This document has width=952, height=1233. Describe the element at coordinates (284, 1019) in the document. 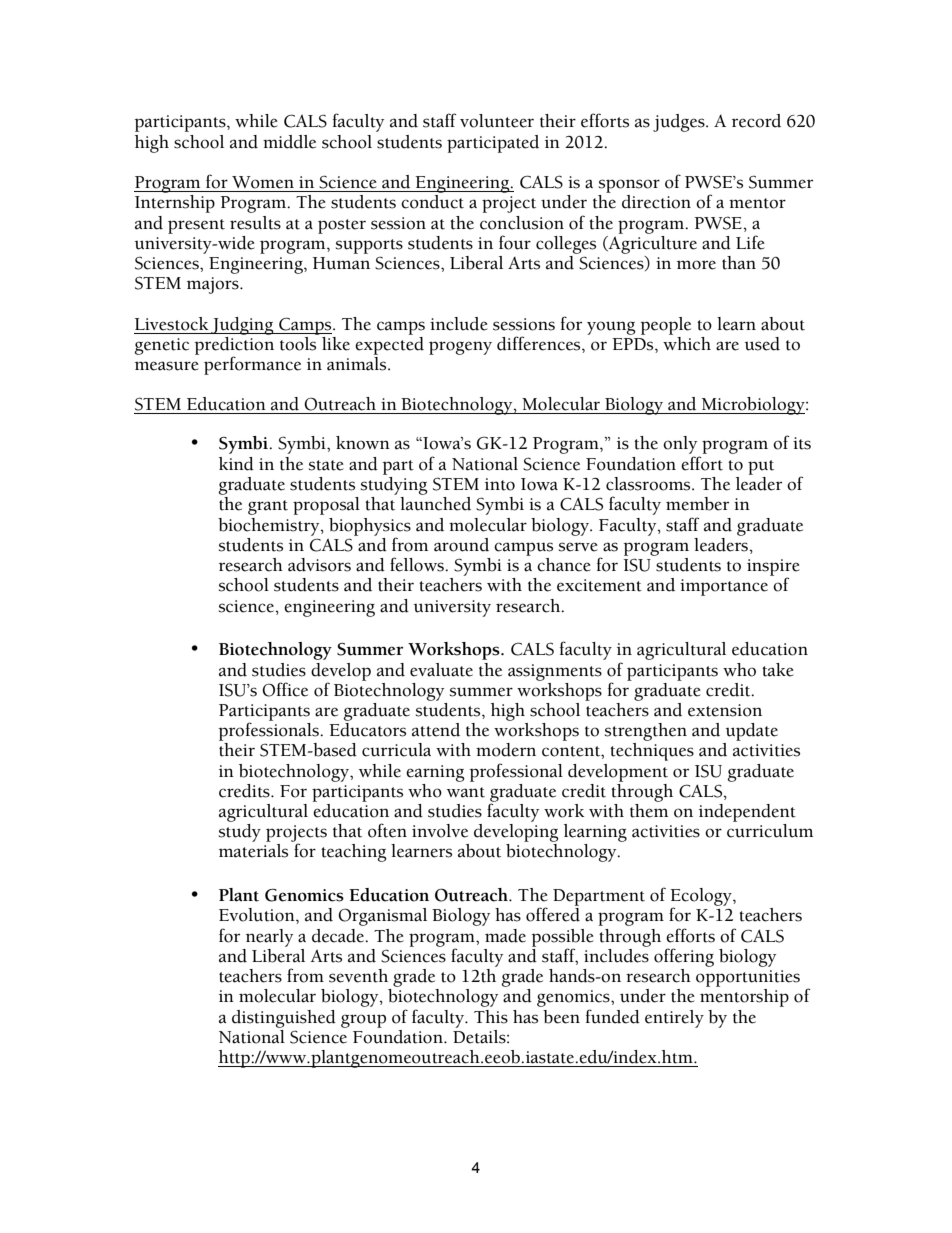

I see `distinguished` at that location.
